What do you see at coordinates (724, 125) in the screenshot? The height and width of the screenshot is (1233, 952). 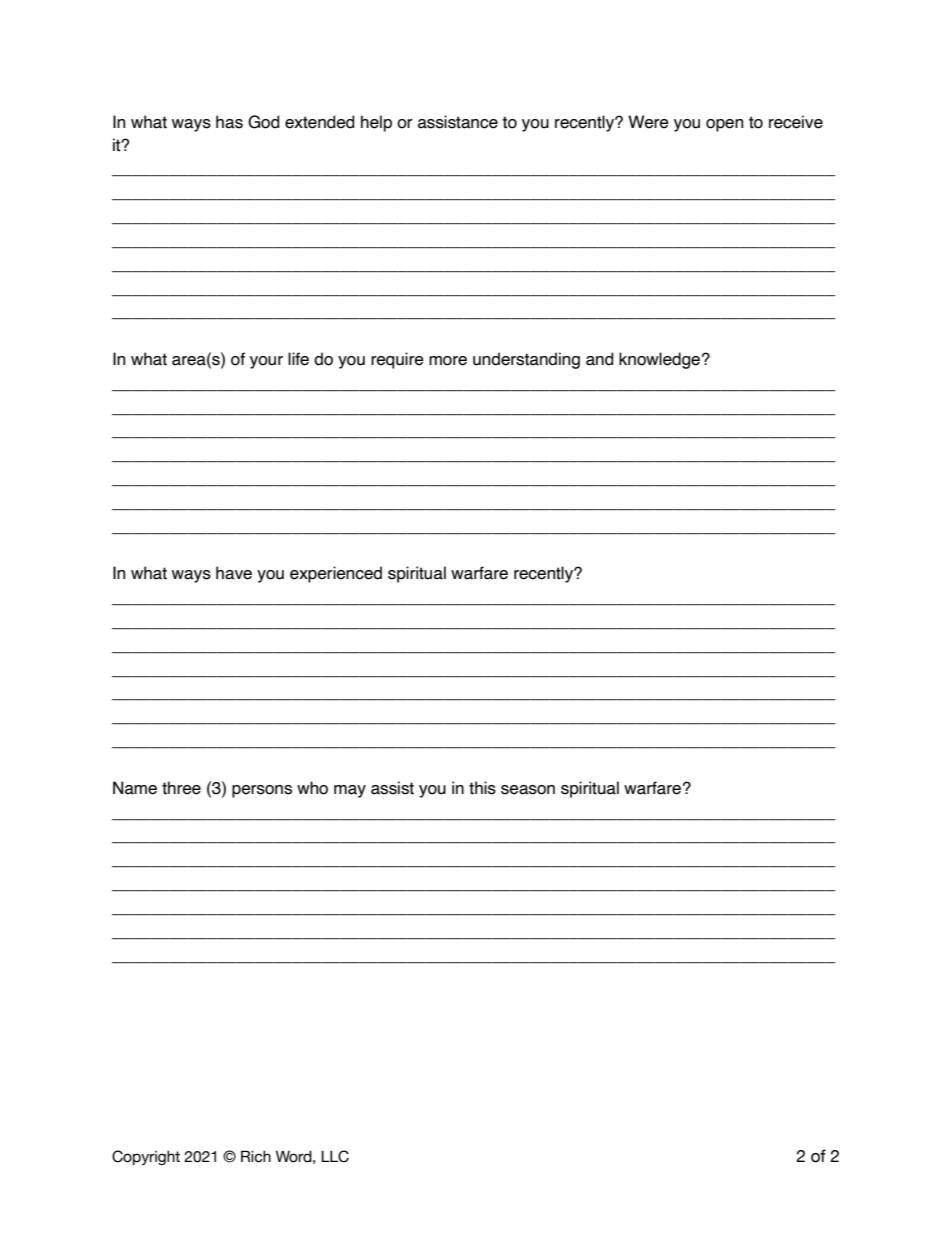 I see `open` at bounding box center [724, 125].
